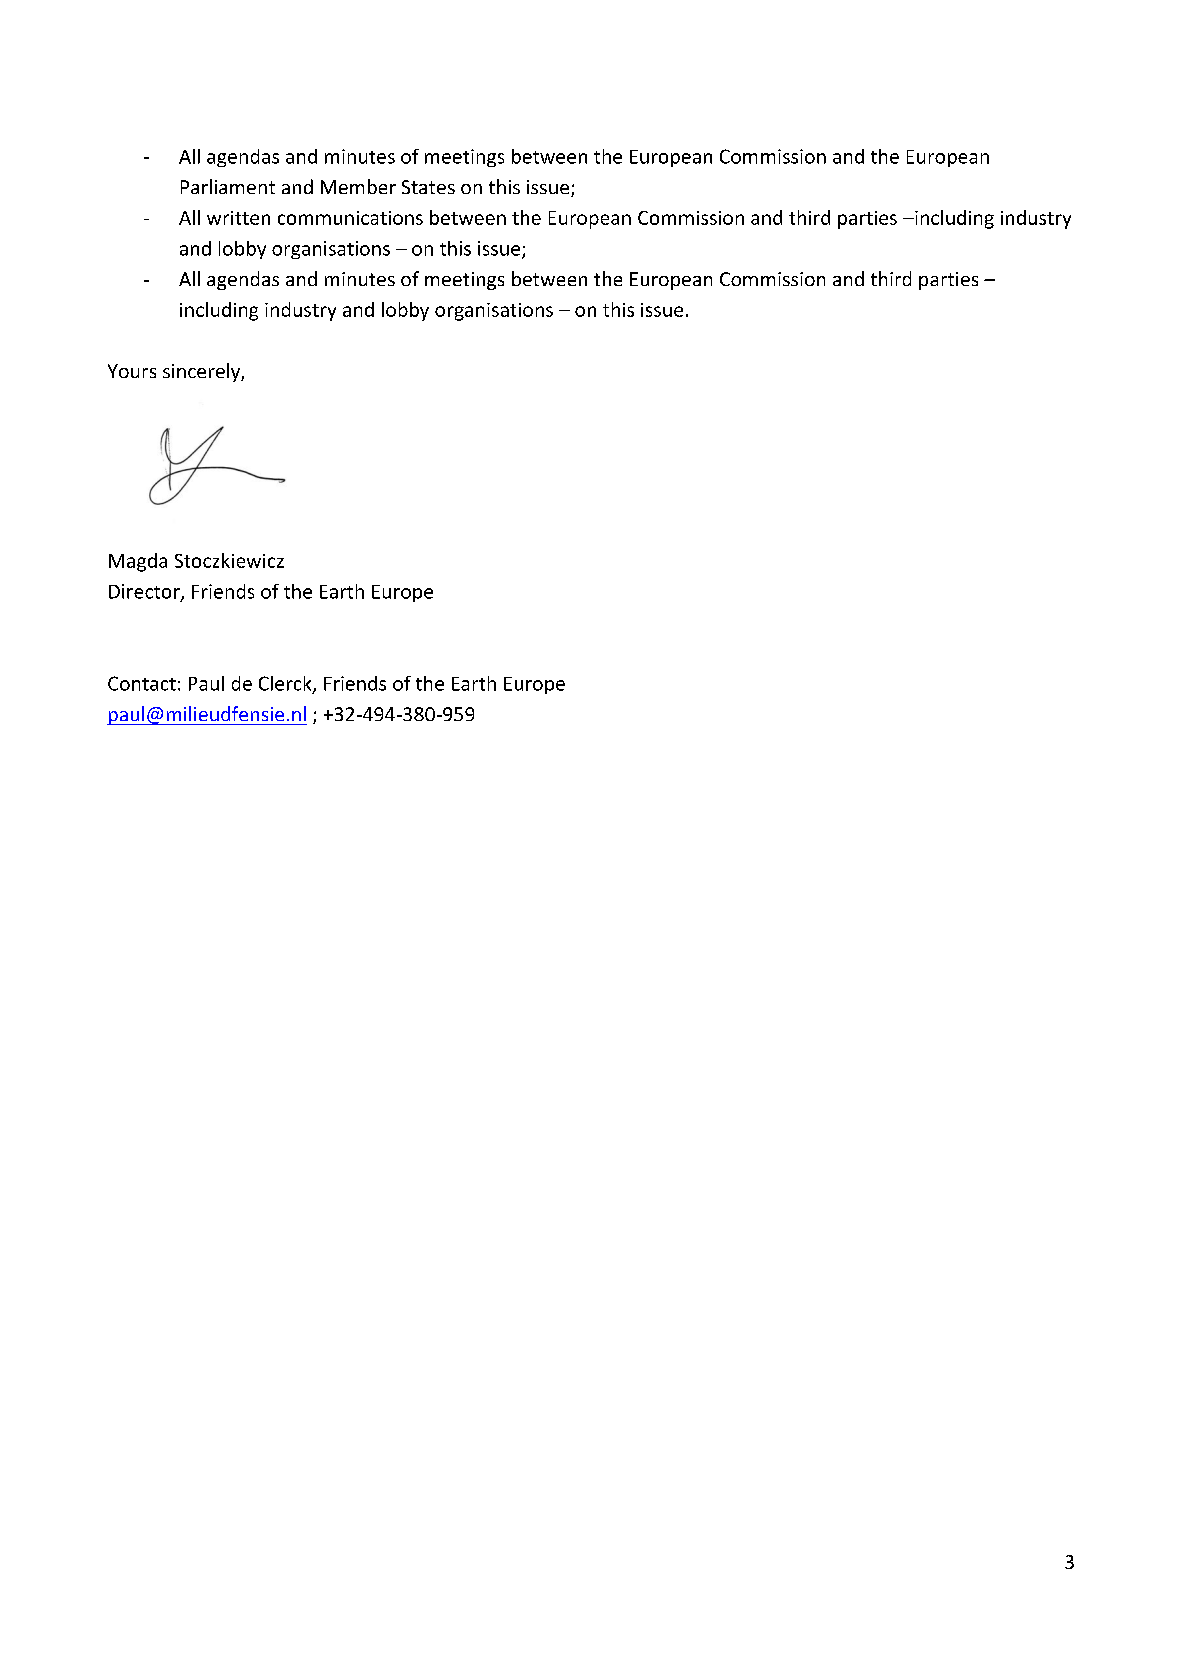 This document has width=1182, height=1672. I want to click on written, so click(238, 218).
